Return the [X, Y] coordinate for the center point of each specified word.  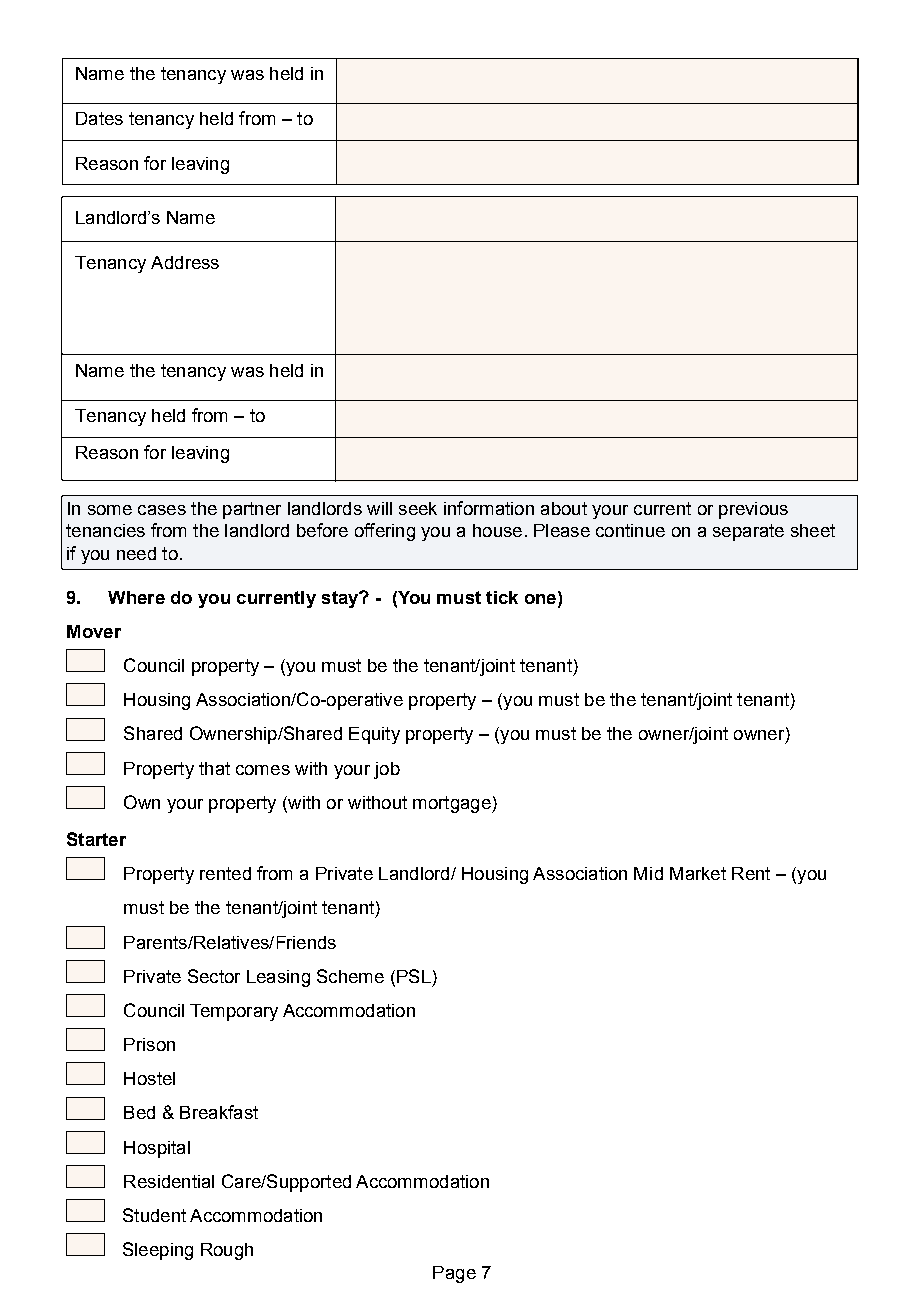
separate [748, 532]
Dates [99, 118]
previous [753, 510]
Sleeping [158, 1251]
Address [185, 262]
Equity [374, 735]
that [214, 768]
